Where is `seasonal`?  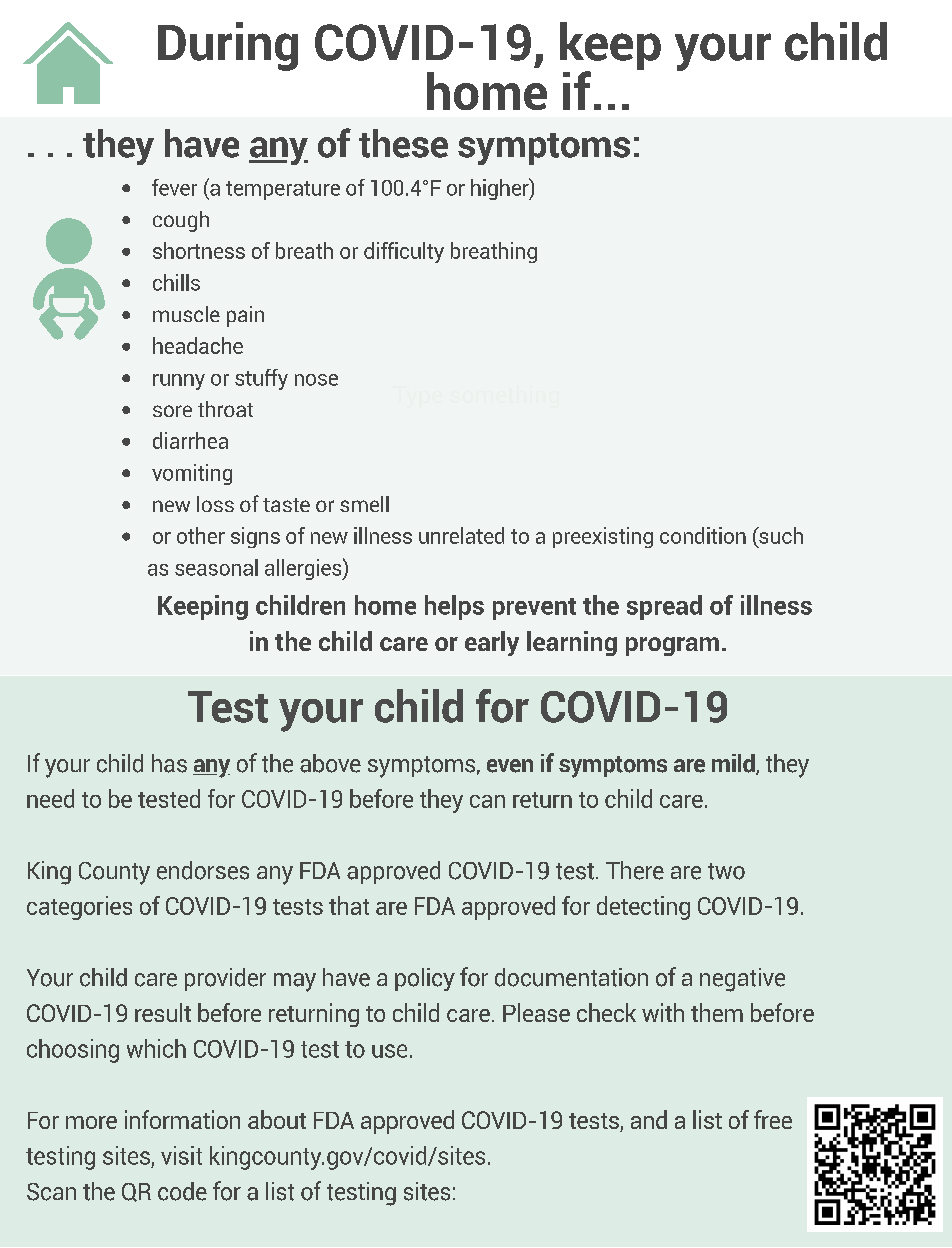
seasonal is located at coordinates (216, 567).
